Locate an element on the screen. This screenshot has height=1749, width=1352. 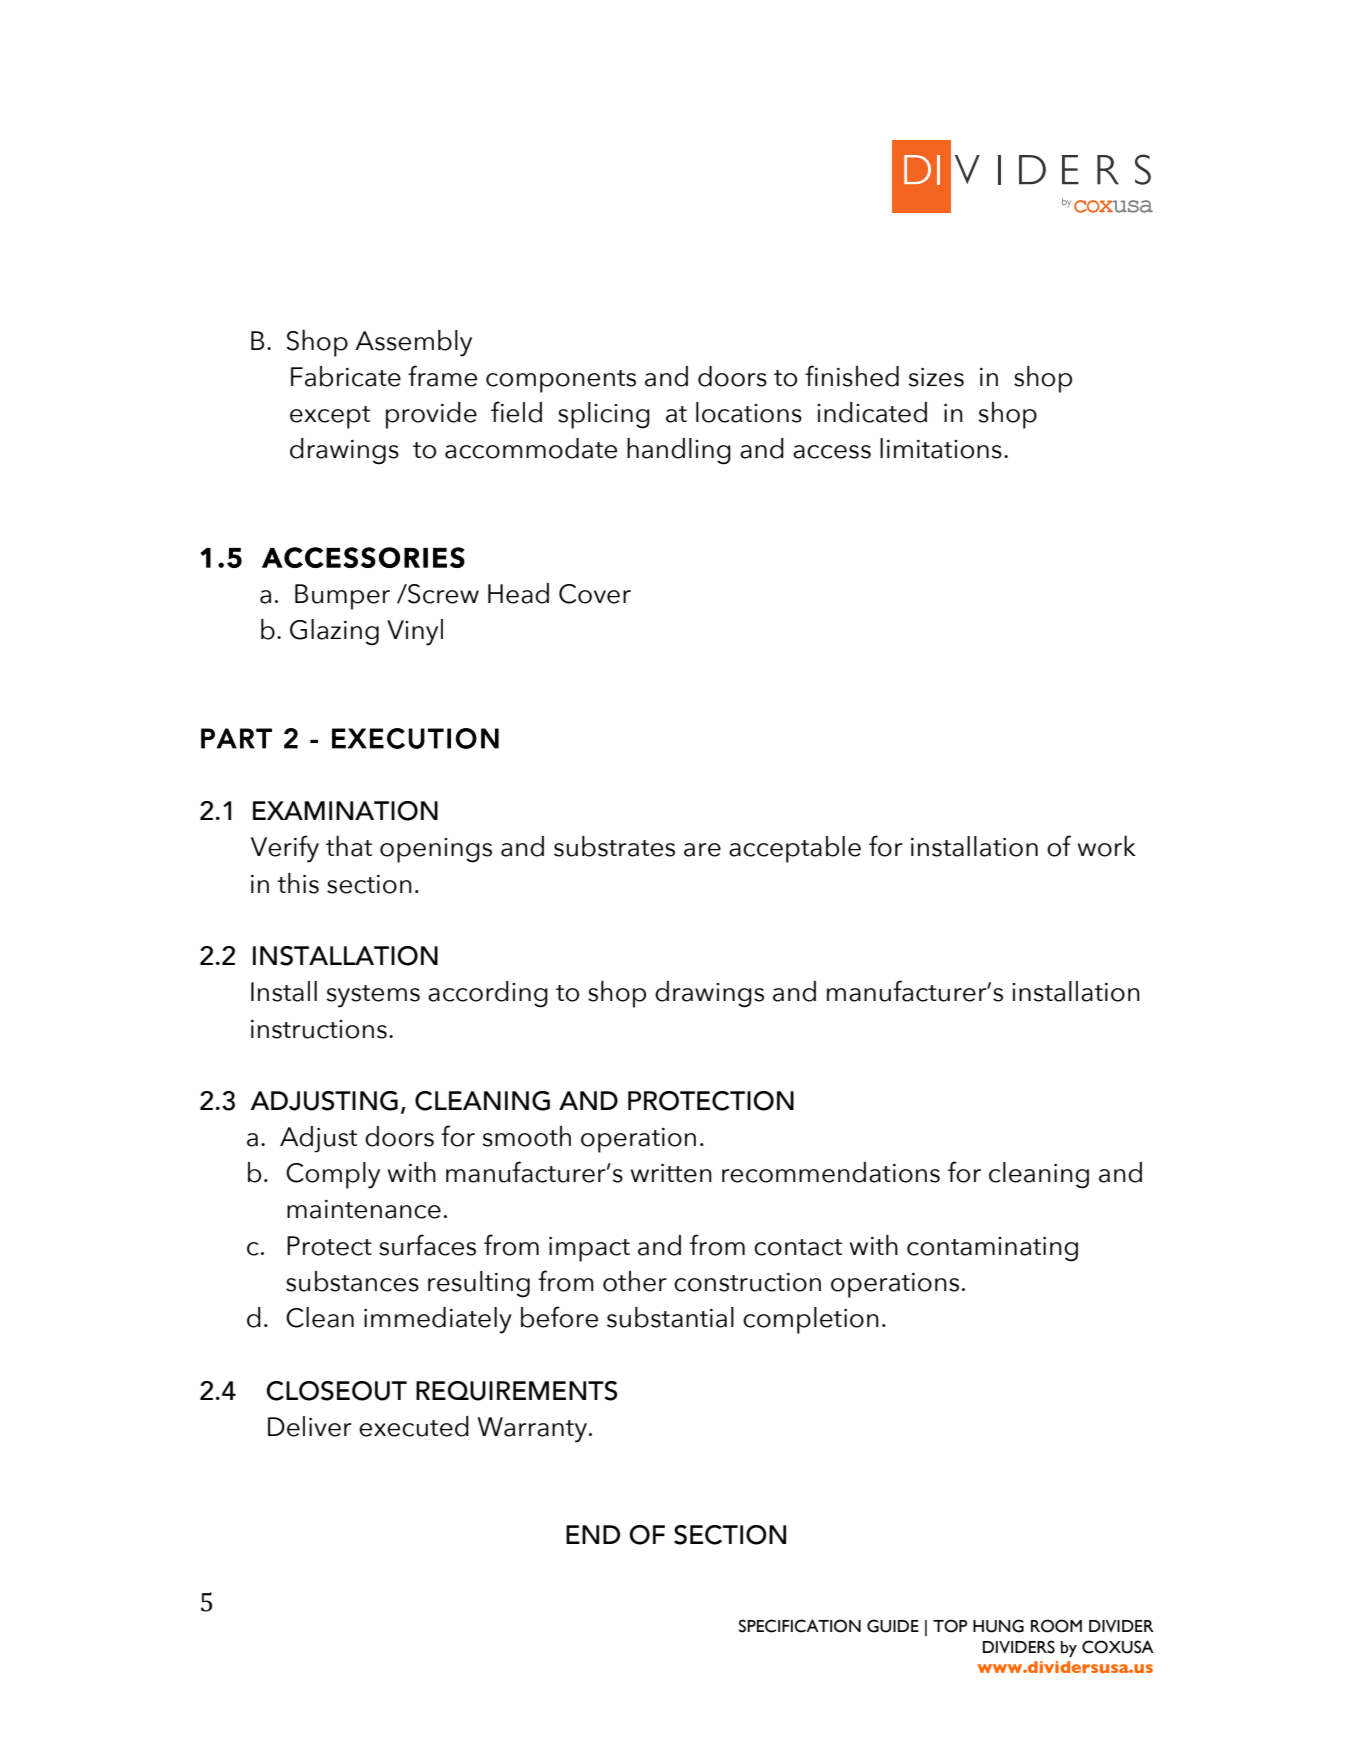
work is located at coordinates (1107, 846).
